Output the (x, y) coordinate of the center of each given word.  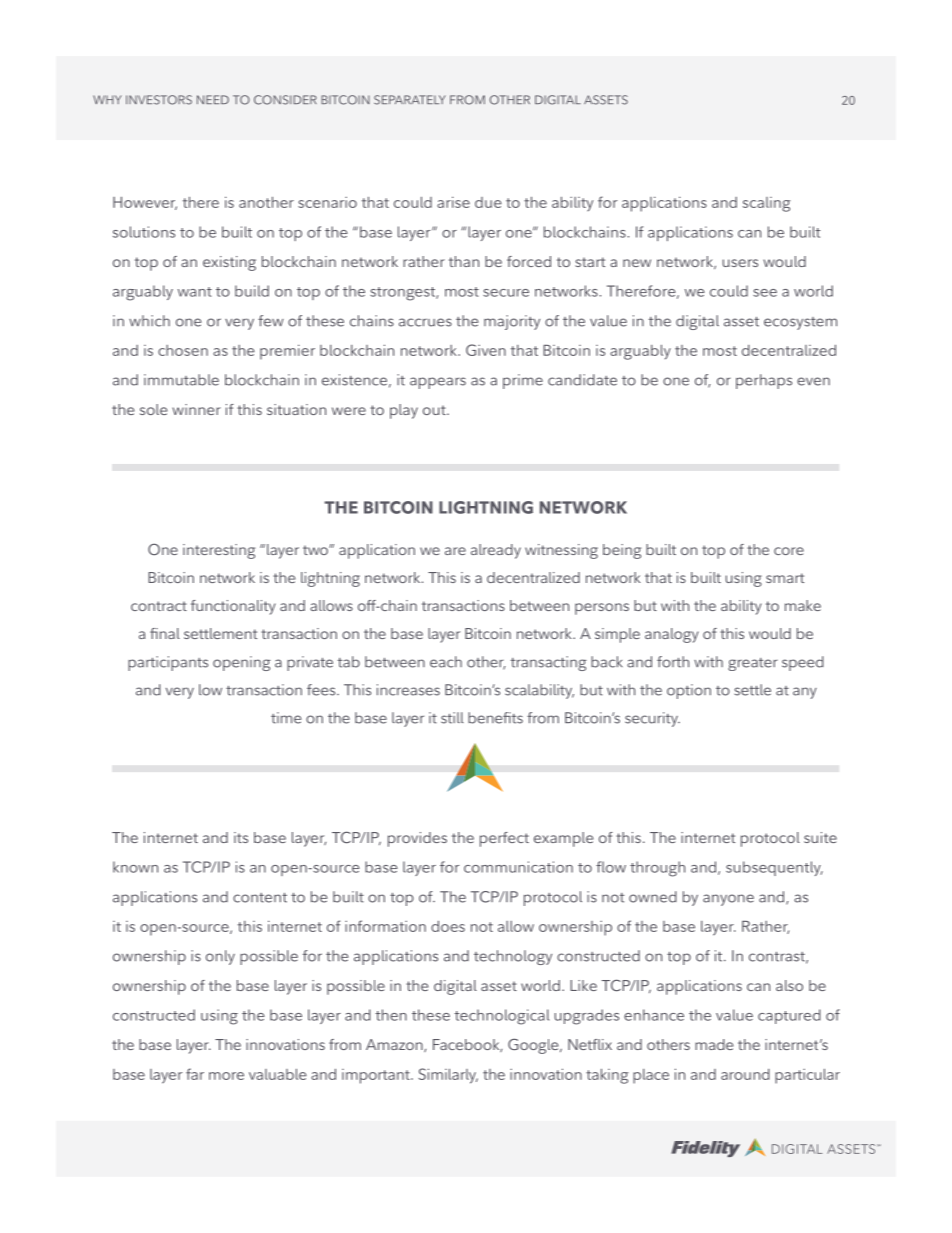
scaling (766, 204)
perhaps (764, 381)
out (435, 410)
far (195, 1074)
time (286, 718)
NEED (213, 99)
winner (196, 409)
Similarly (448, 1076)
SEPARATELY (410, 100)
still (452, 718)
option (689, 691)
